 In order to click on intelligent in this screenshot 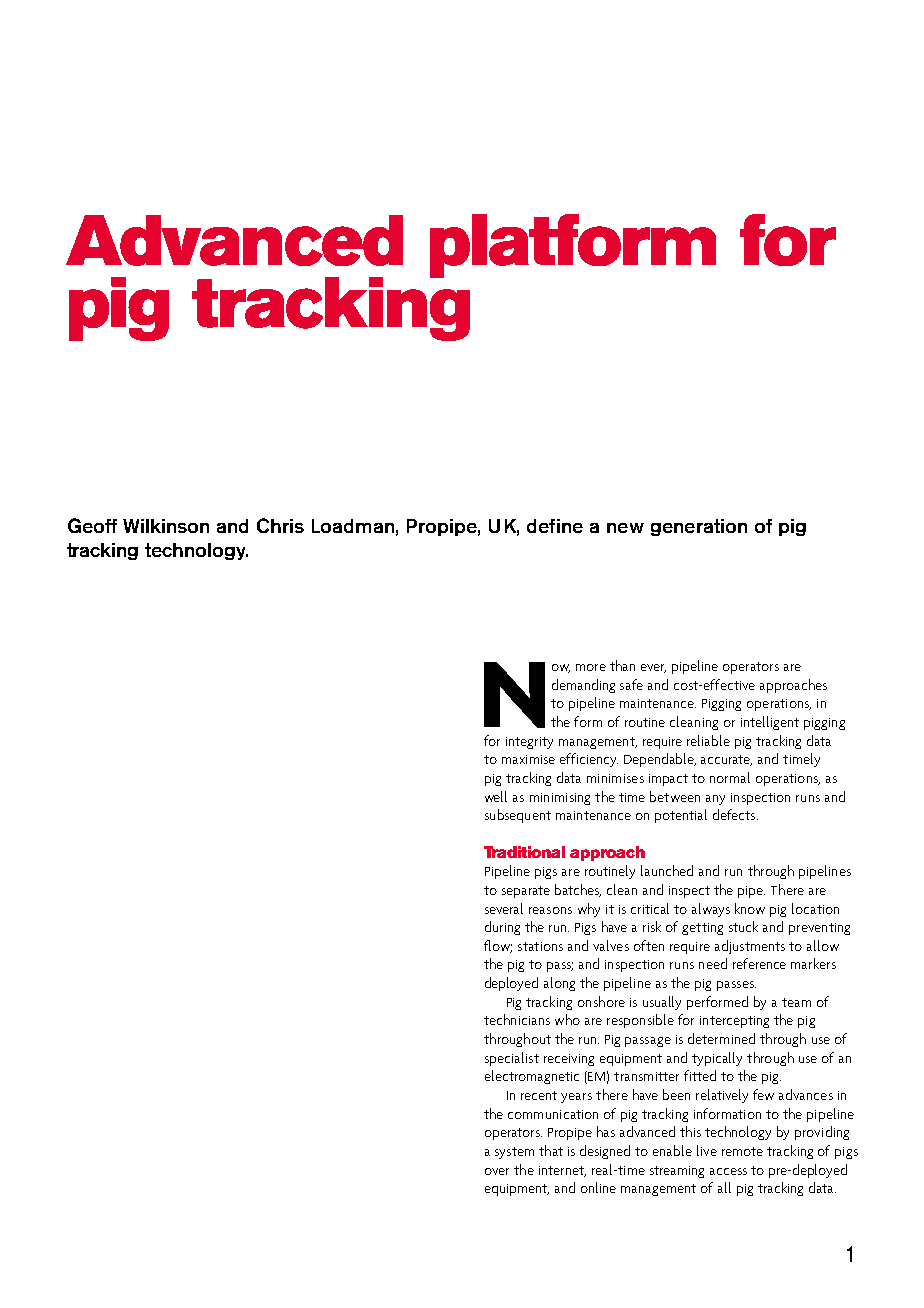, I will do `click(770, 723)`.
